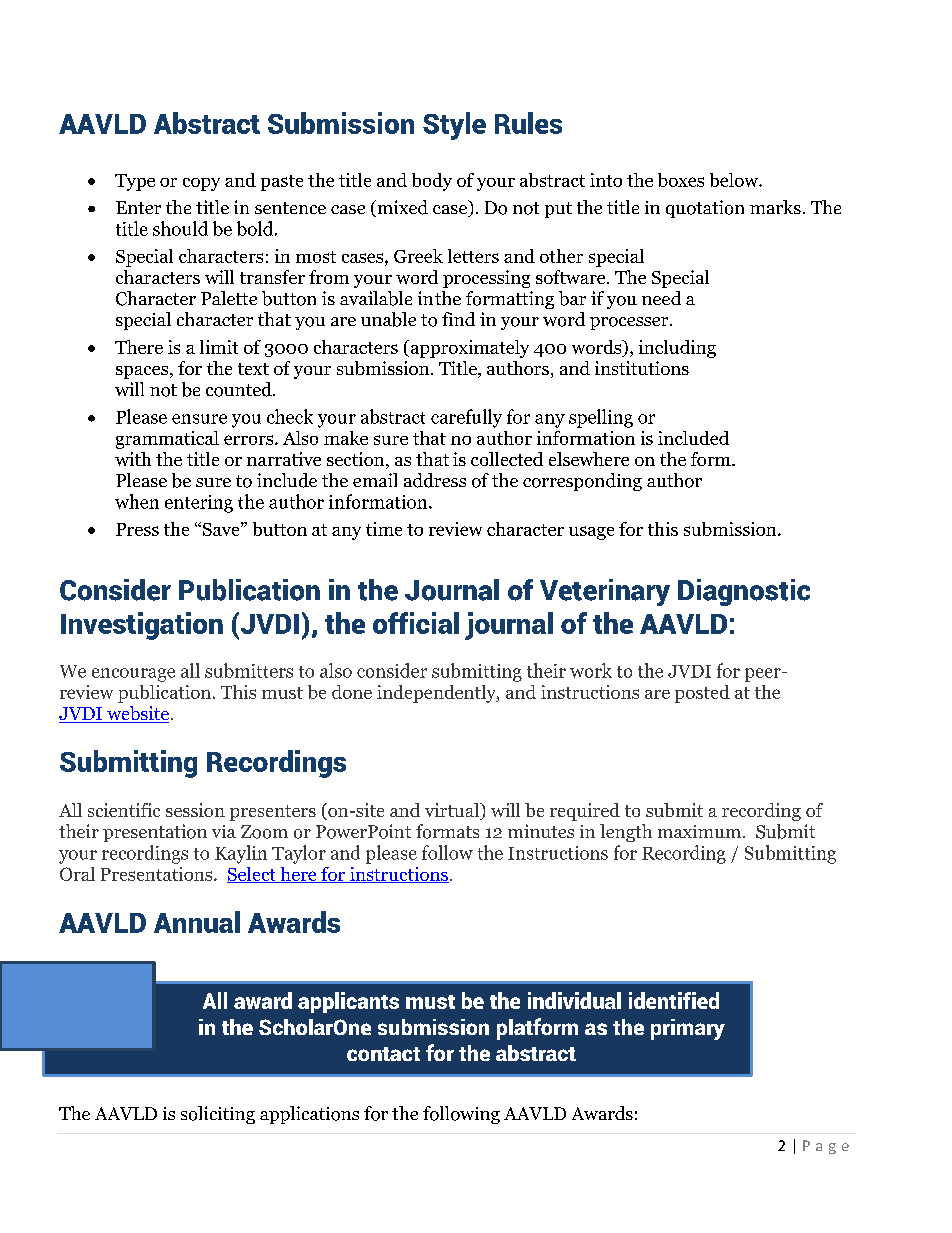 This document has height=1233, width=952. I want to click on contact, so click(383, 1054).
